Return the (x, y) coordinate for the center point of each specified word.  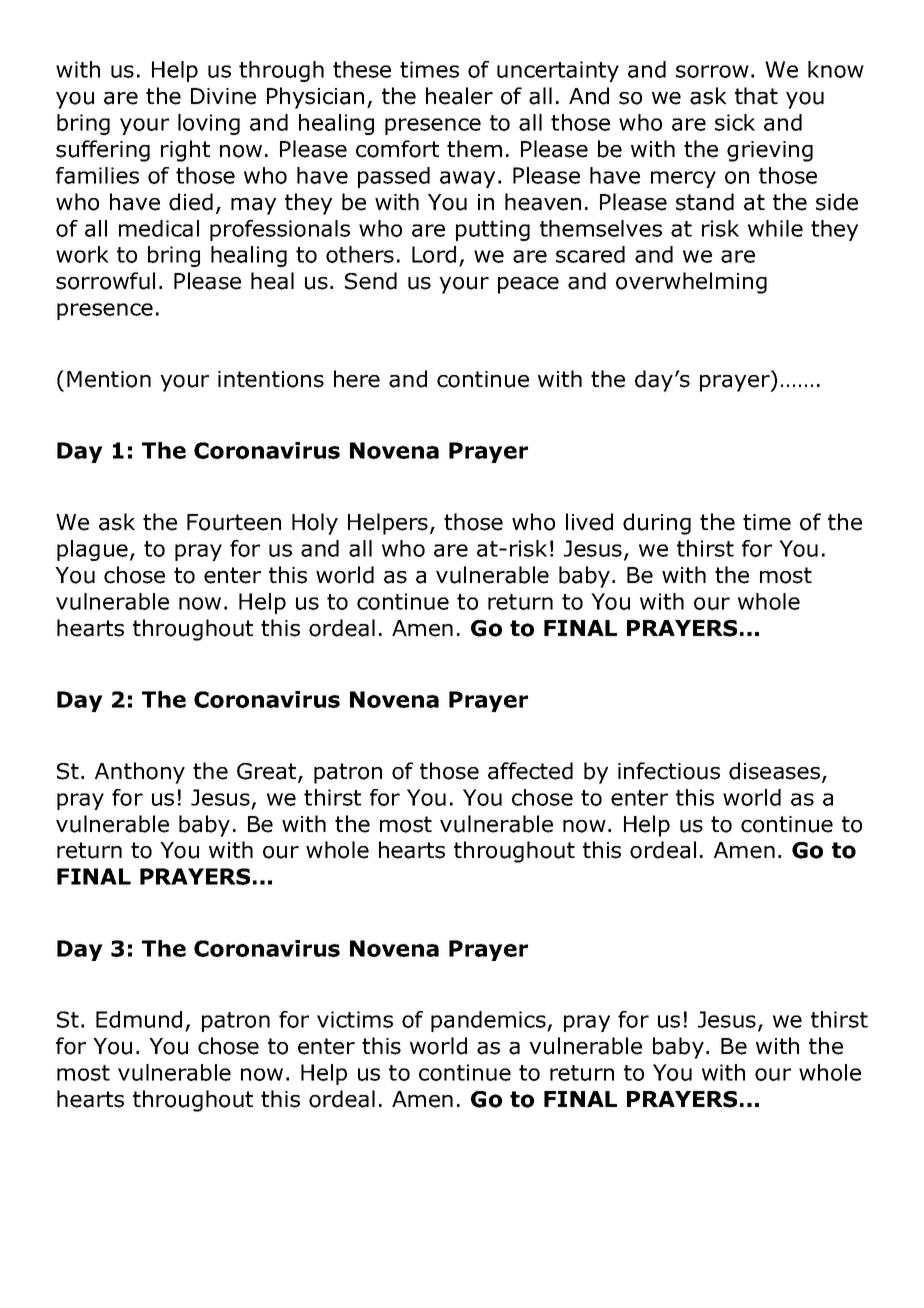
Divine (223, 96)
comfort (397, 149)
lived (589, 522)
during (657, 524)
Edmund (139, 1019)
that (756, 96)
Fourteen (234, 522)
